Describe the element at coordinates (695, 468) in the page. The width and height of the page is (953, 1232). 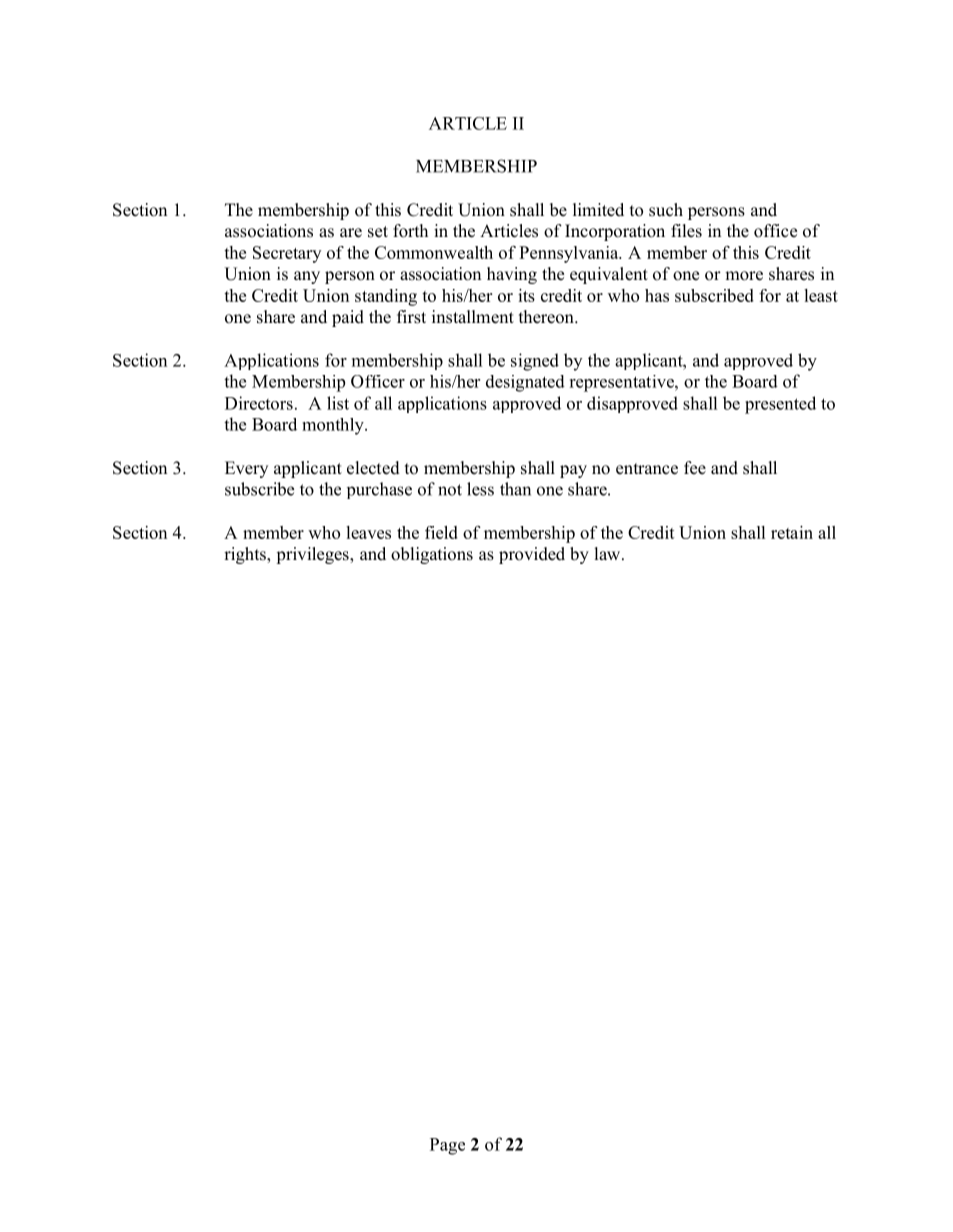
I see `fee` at that location.
